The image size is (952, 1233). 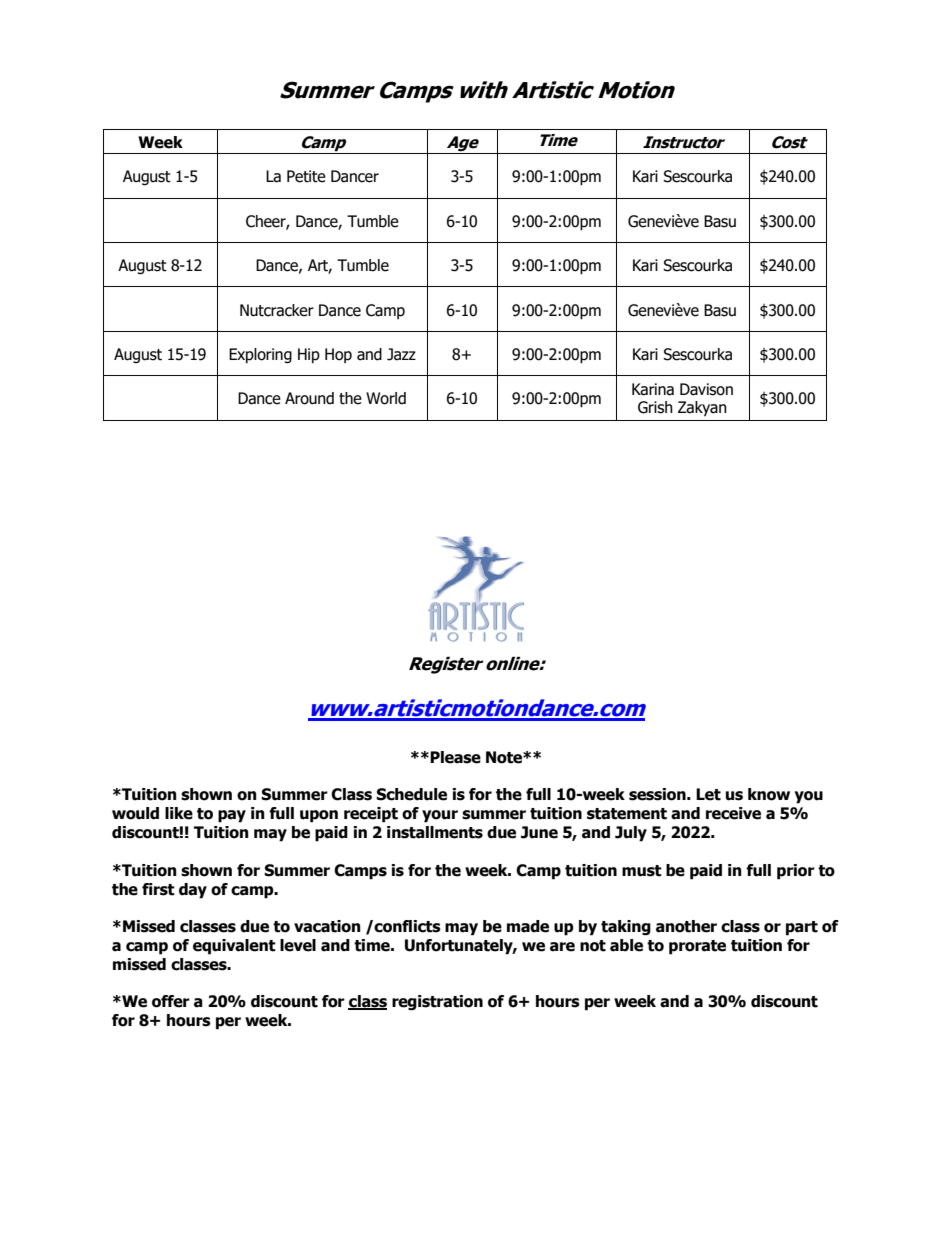 What do you see at coordinates (455, 757) in the page?
I see `Please` at bounding box center [455, 757].
